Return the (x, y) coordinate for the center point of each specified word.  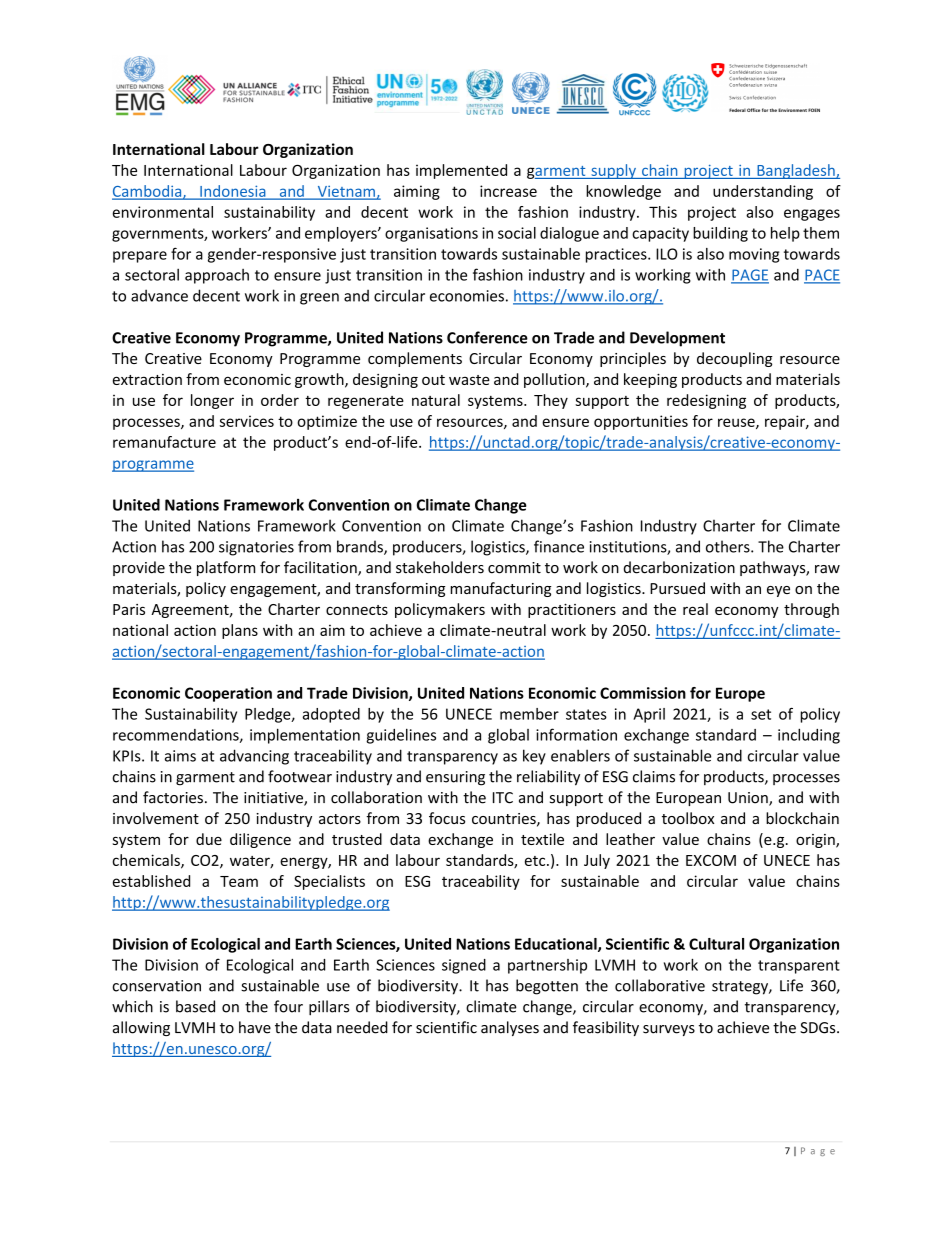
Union (749, 799)
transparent (799, 967)
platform (226, 568)
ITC (503, 798)
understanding (763, 192)
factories (173, 797)
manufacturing (501, 589)
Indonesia (233, 192)
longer (212, 401)
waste (469, 380)
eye (778, 591)
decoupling (735, 359)
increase (508, 191)
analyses (510, 1028)
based (195, 1006)
